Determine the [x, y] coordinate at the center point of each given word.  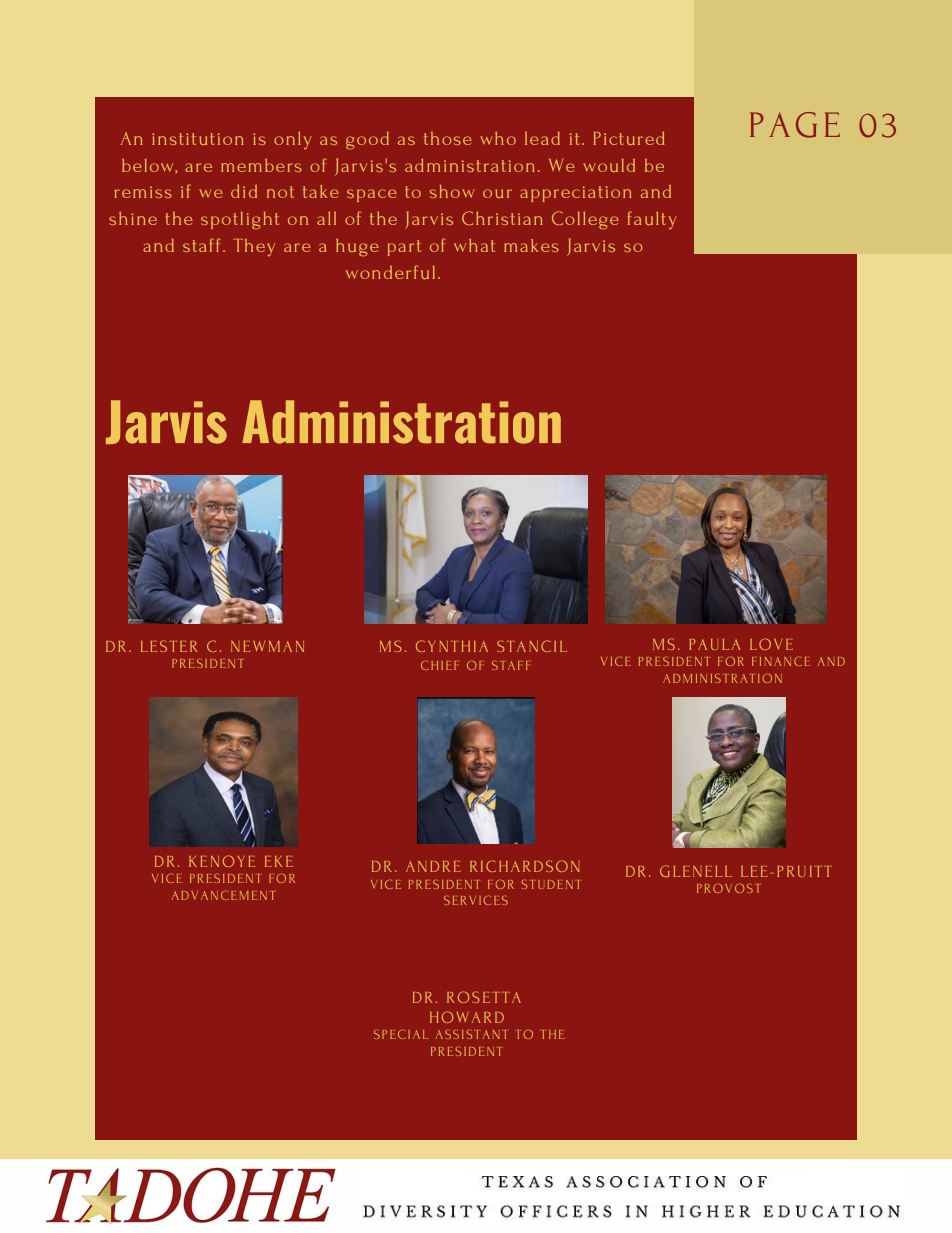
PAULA [714, 644]
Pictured [629, 138]
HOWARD [467, 1017]
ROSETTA [484, 997]
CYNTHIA [452, 646]
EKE [279, 861]
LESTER [169, 646]
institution [198, 139]
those [447, 138]
